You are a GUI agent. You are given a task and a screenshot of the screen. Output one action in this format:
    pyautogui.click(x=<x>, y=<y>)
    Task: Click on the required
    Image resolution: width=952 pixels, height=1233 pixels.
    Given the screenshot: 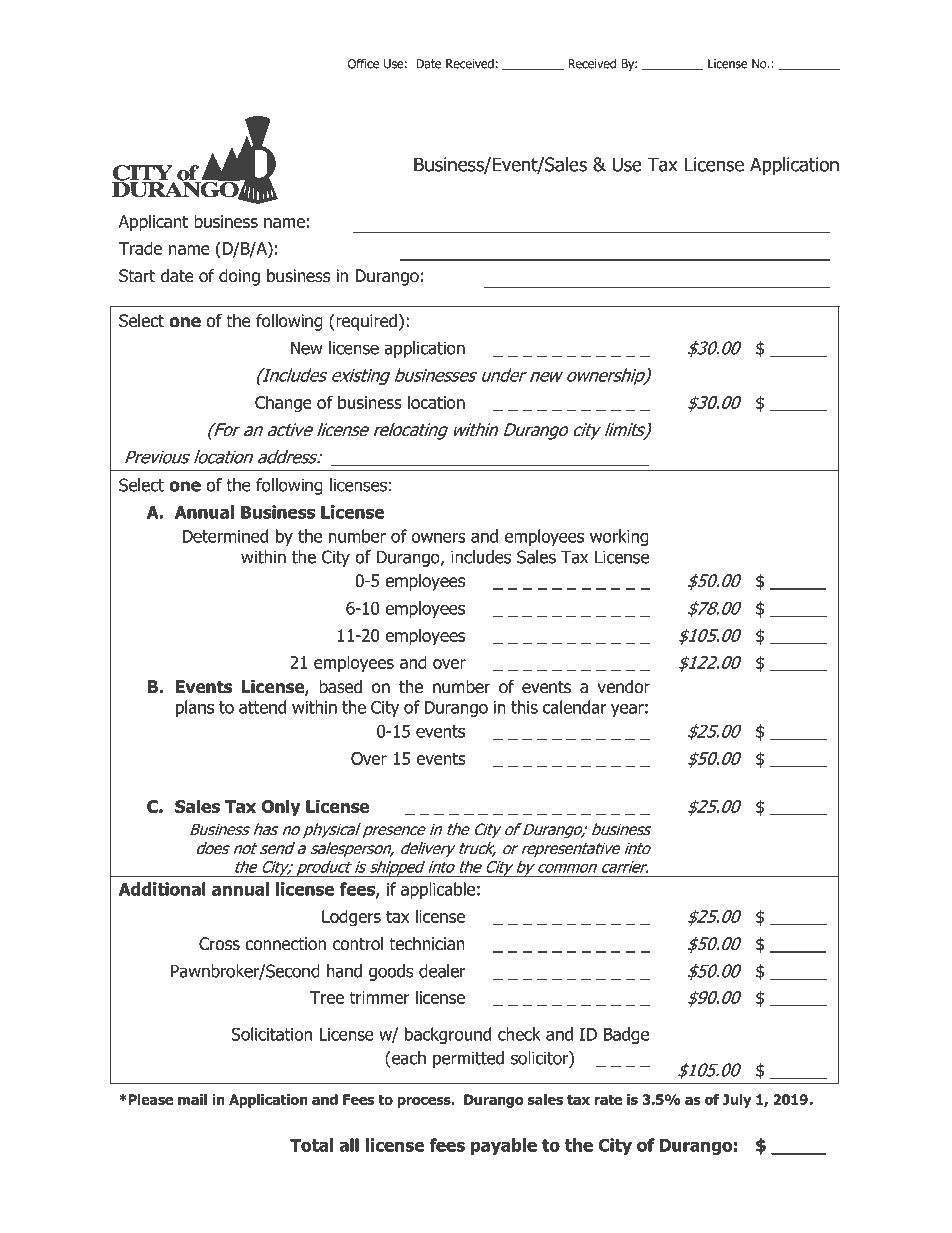 What is the action you would take?
    pyautogui.click(x=367, y=322)
